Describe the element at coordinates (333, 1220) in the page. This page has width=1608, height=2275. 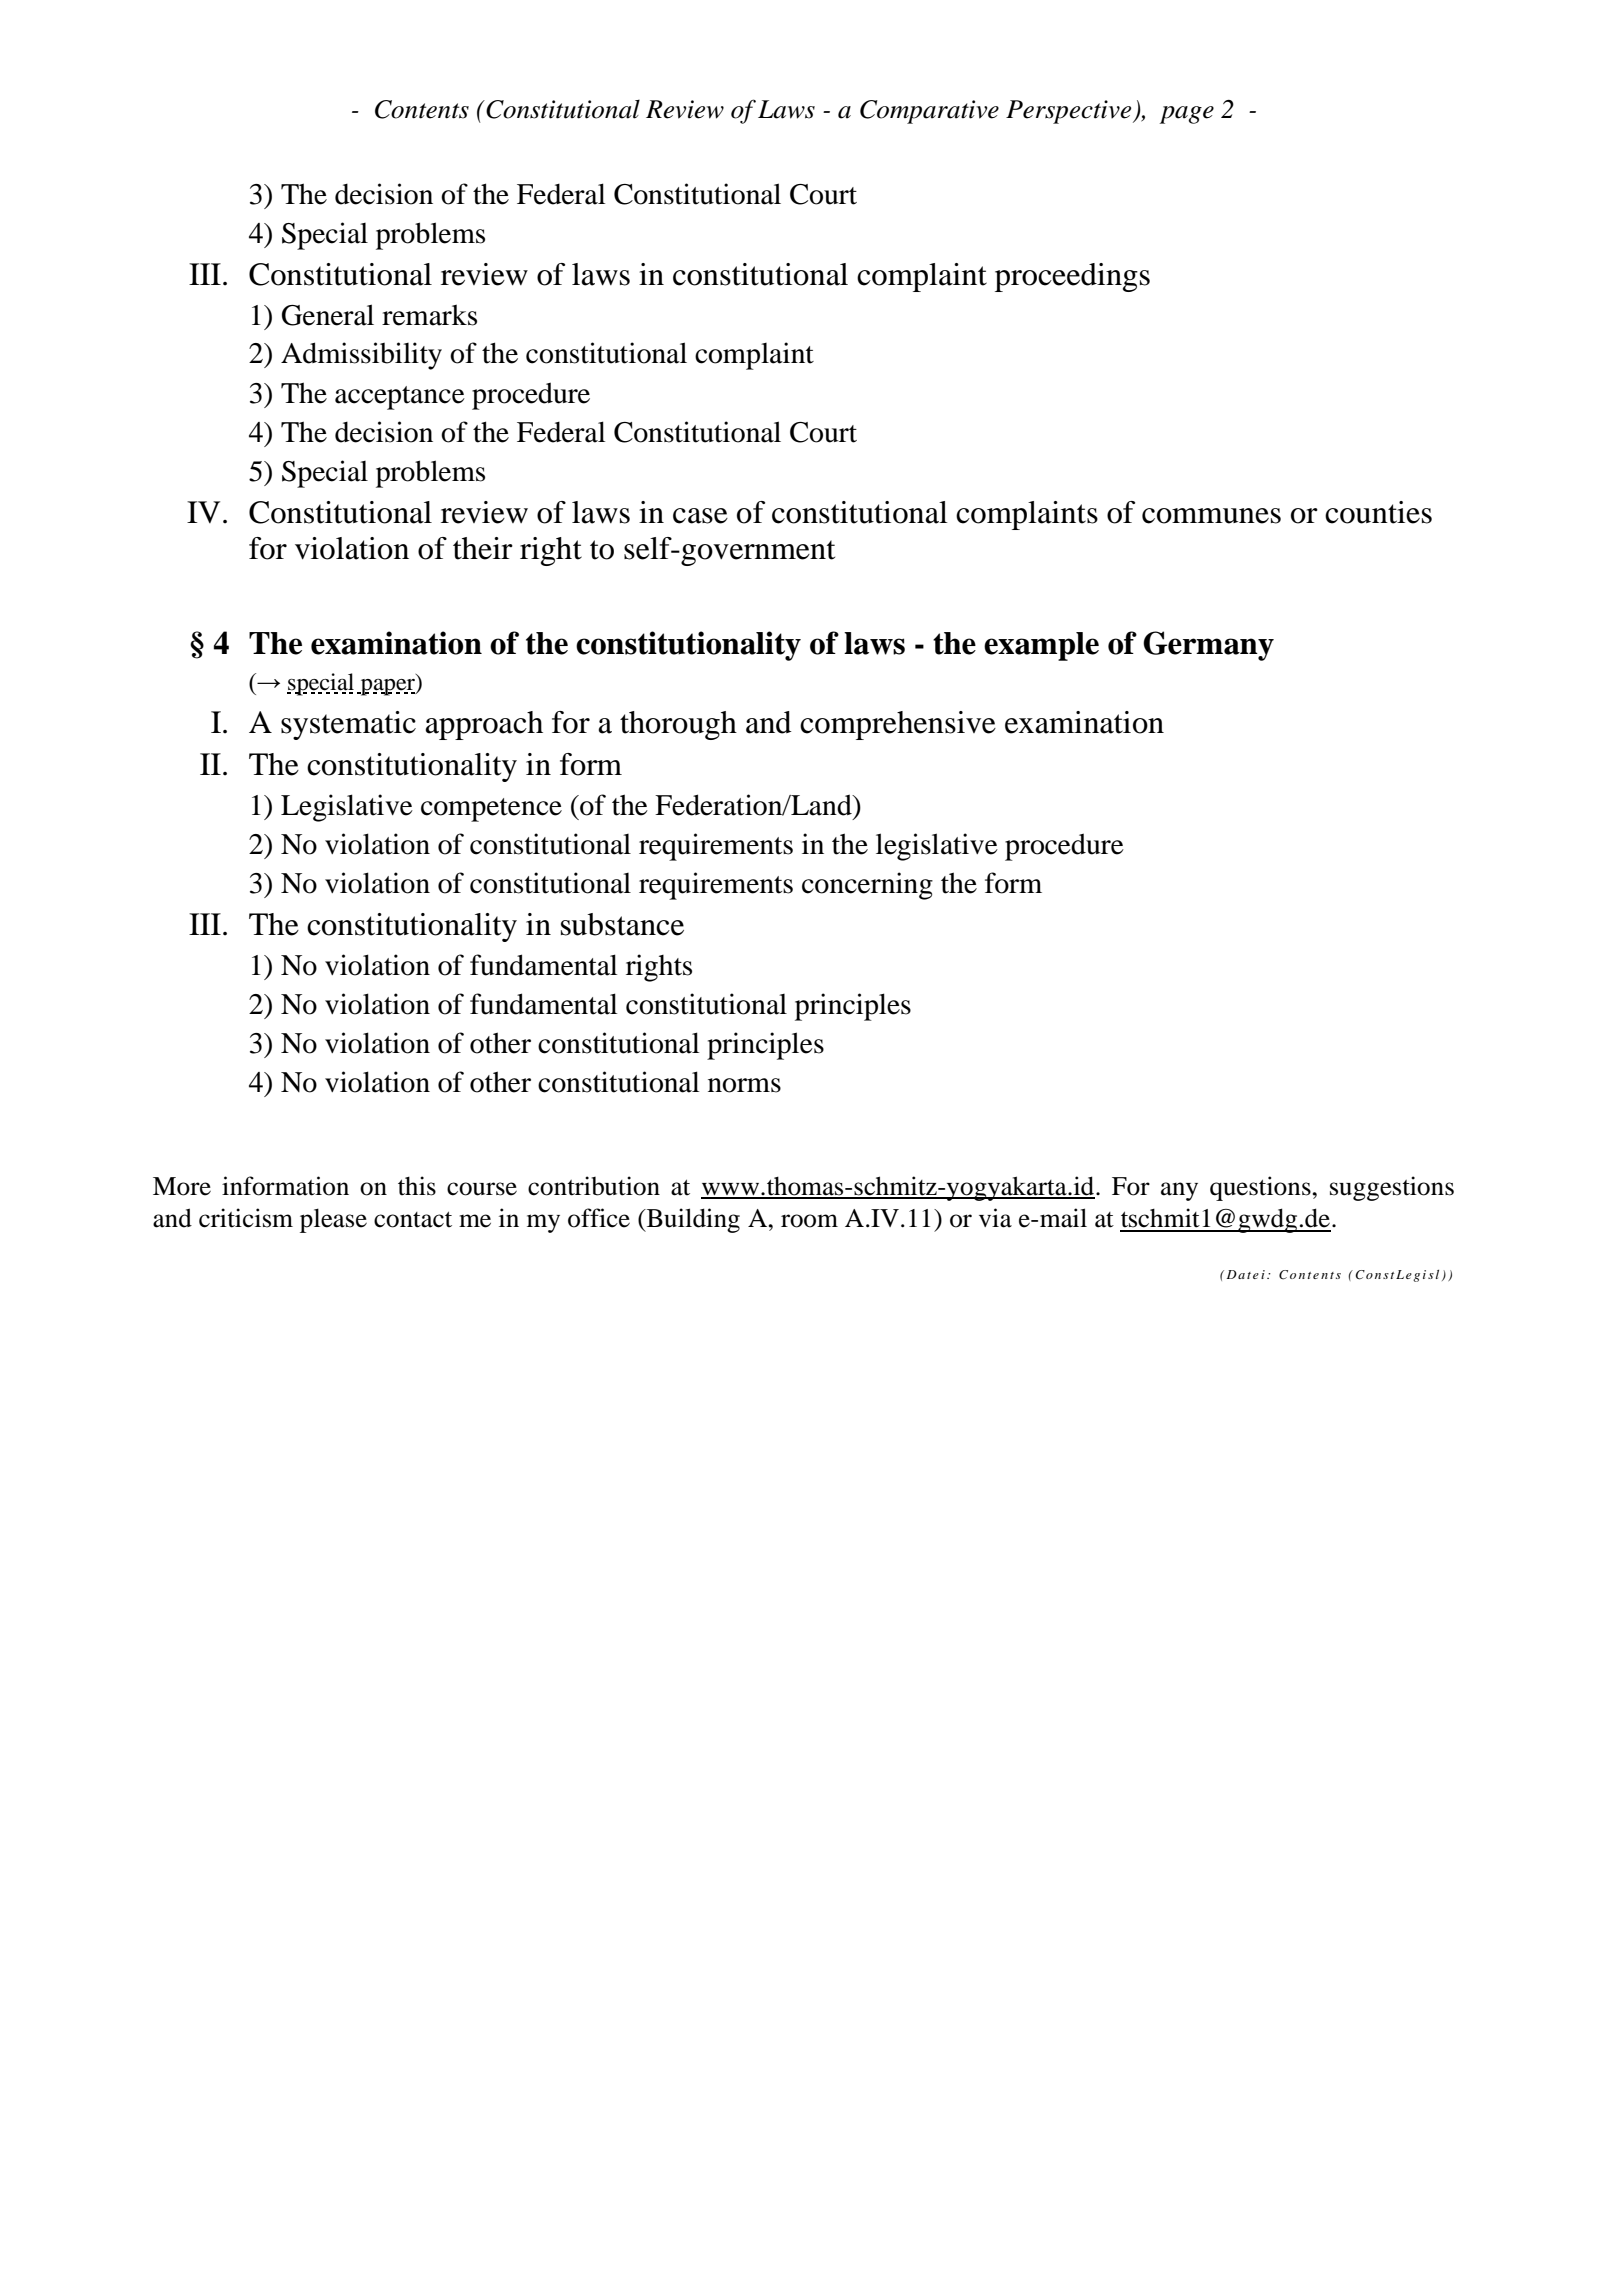
I see `please` at that location.
